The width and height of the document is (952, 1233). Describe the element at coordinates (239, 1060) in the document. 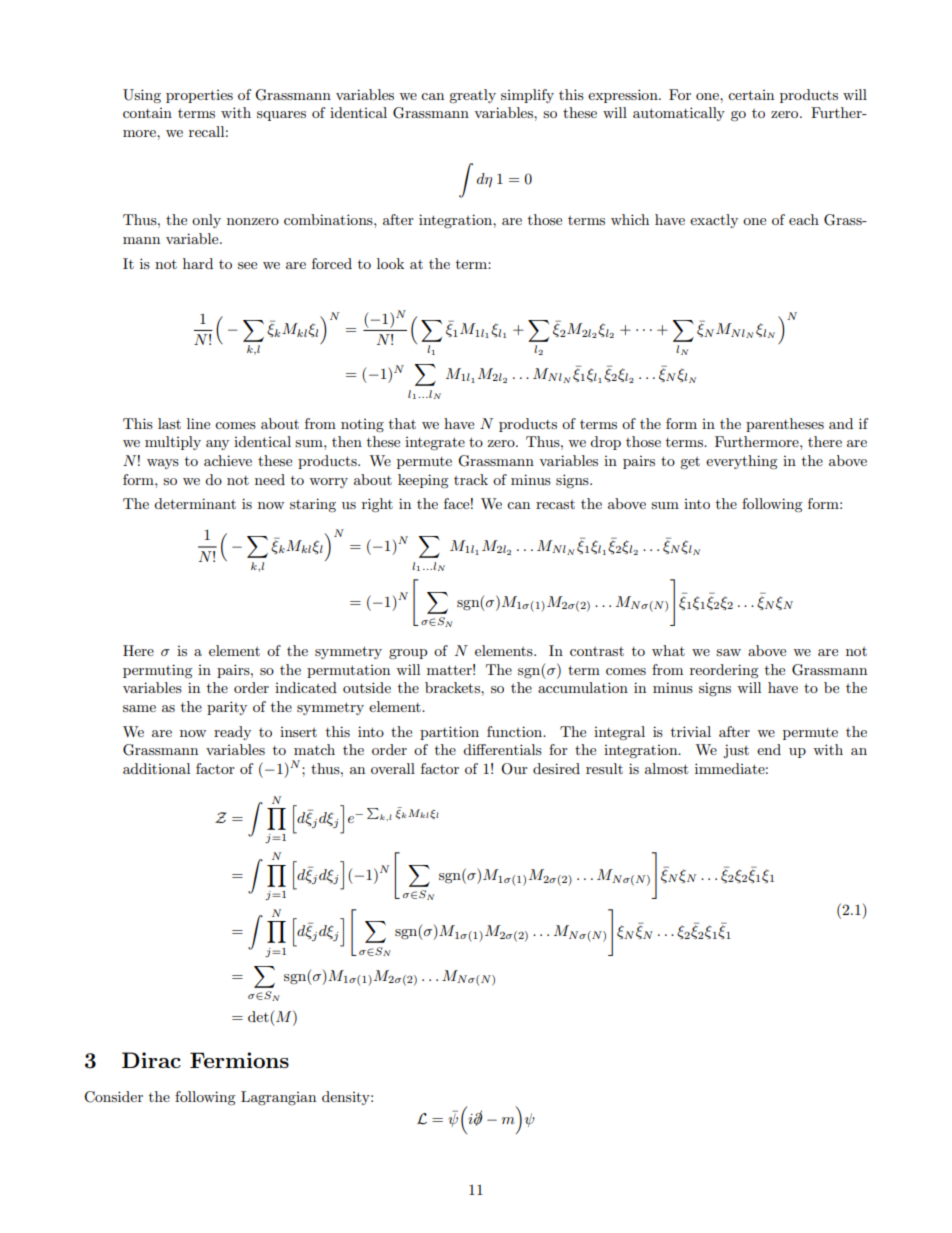

I see `Fermions` at that location.
